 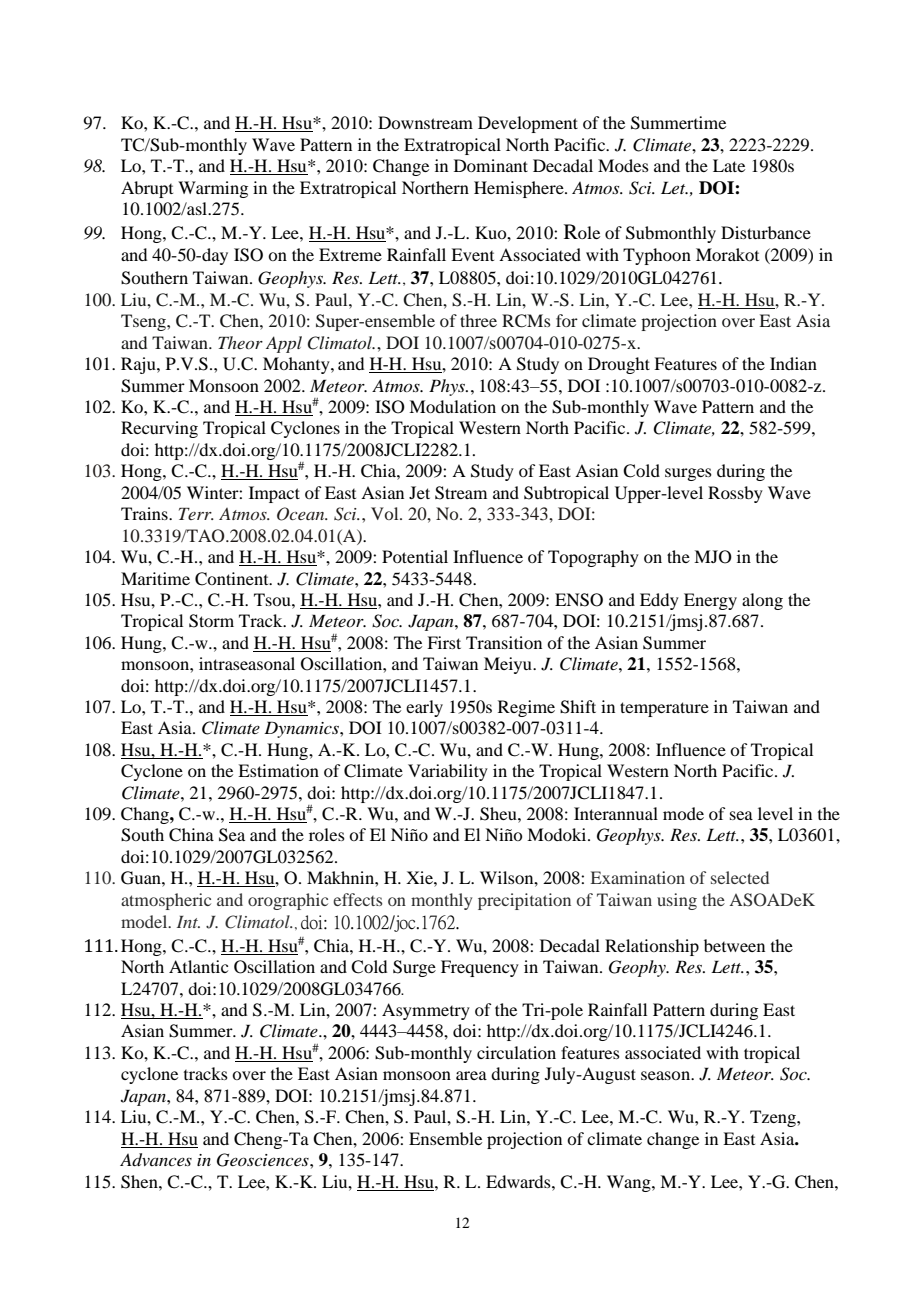 What do you see at coordinates (478, 320) in the document?
I see `three` at bounding box center [478, 320].
